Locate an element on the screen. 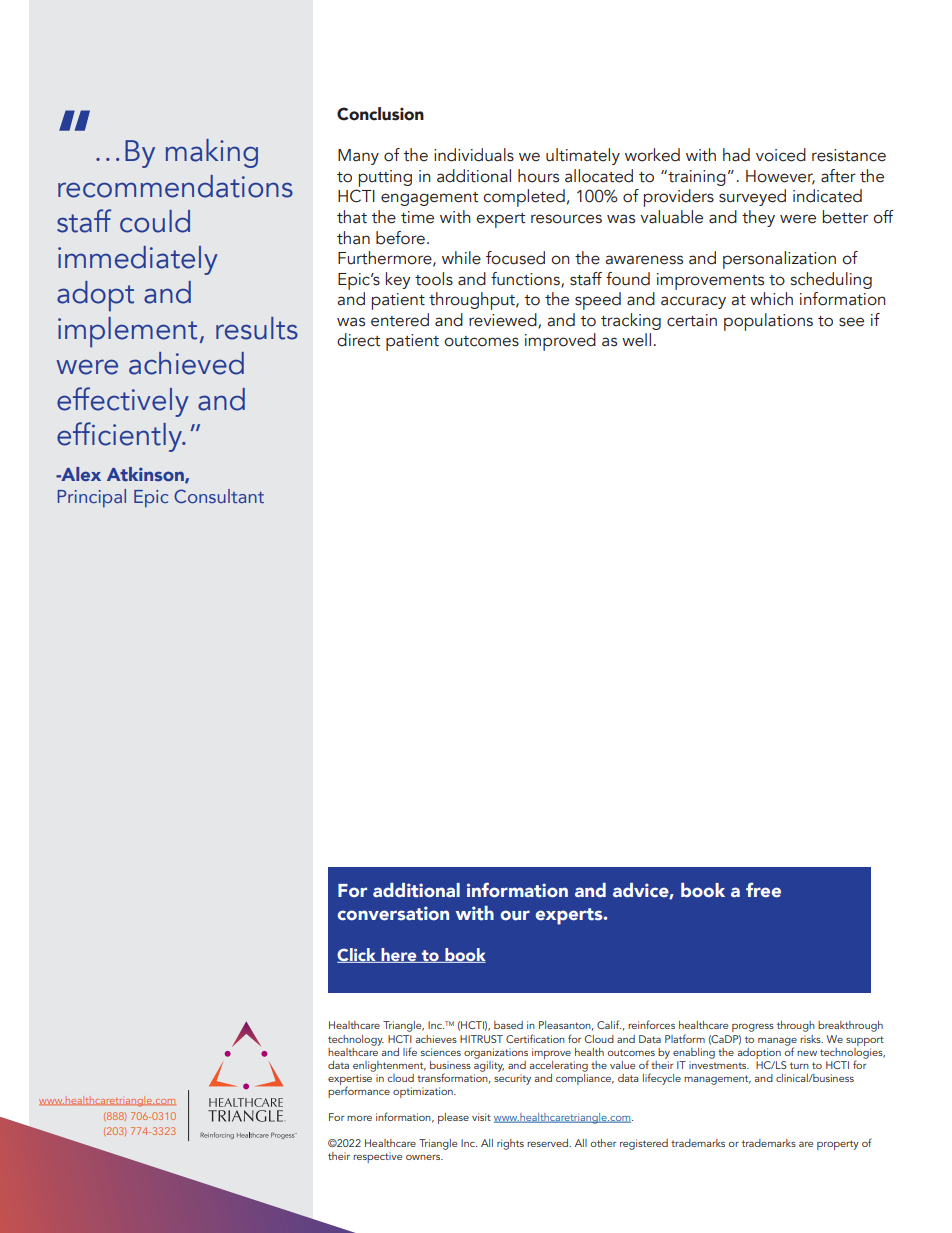 This screenshot has width=952, height=1233. making is located at coordinates (212, 153).
